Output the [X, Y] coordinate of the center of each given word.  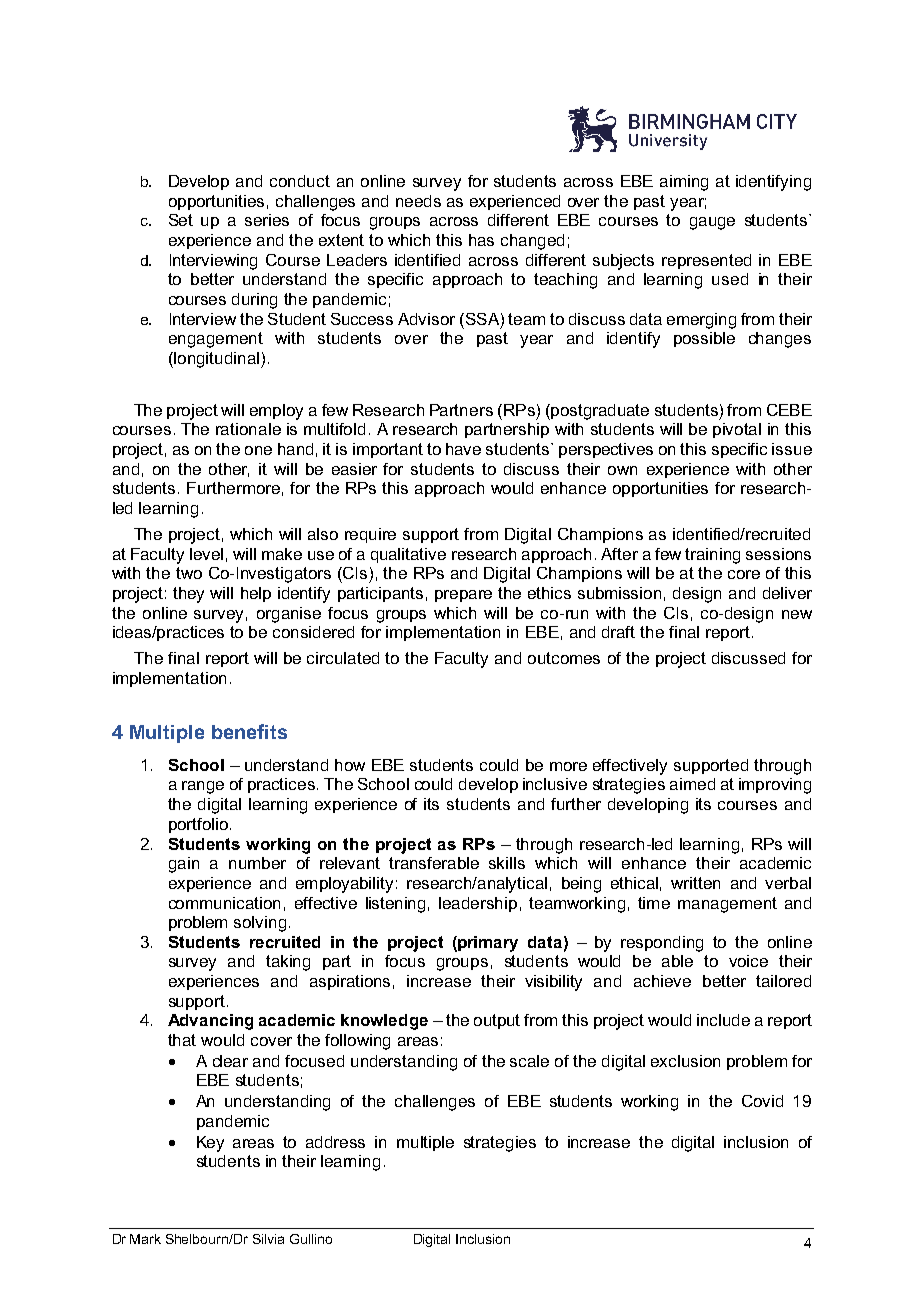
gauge [712, 223]
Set [181, 220]
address [335, 1142]
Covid [762, 1101]
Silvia [268, 1239]
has [481, 240]
